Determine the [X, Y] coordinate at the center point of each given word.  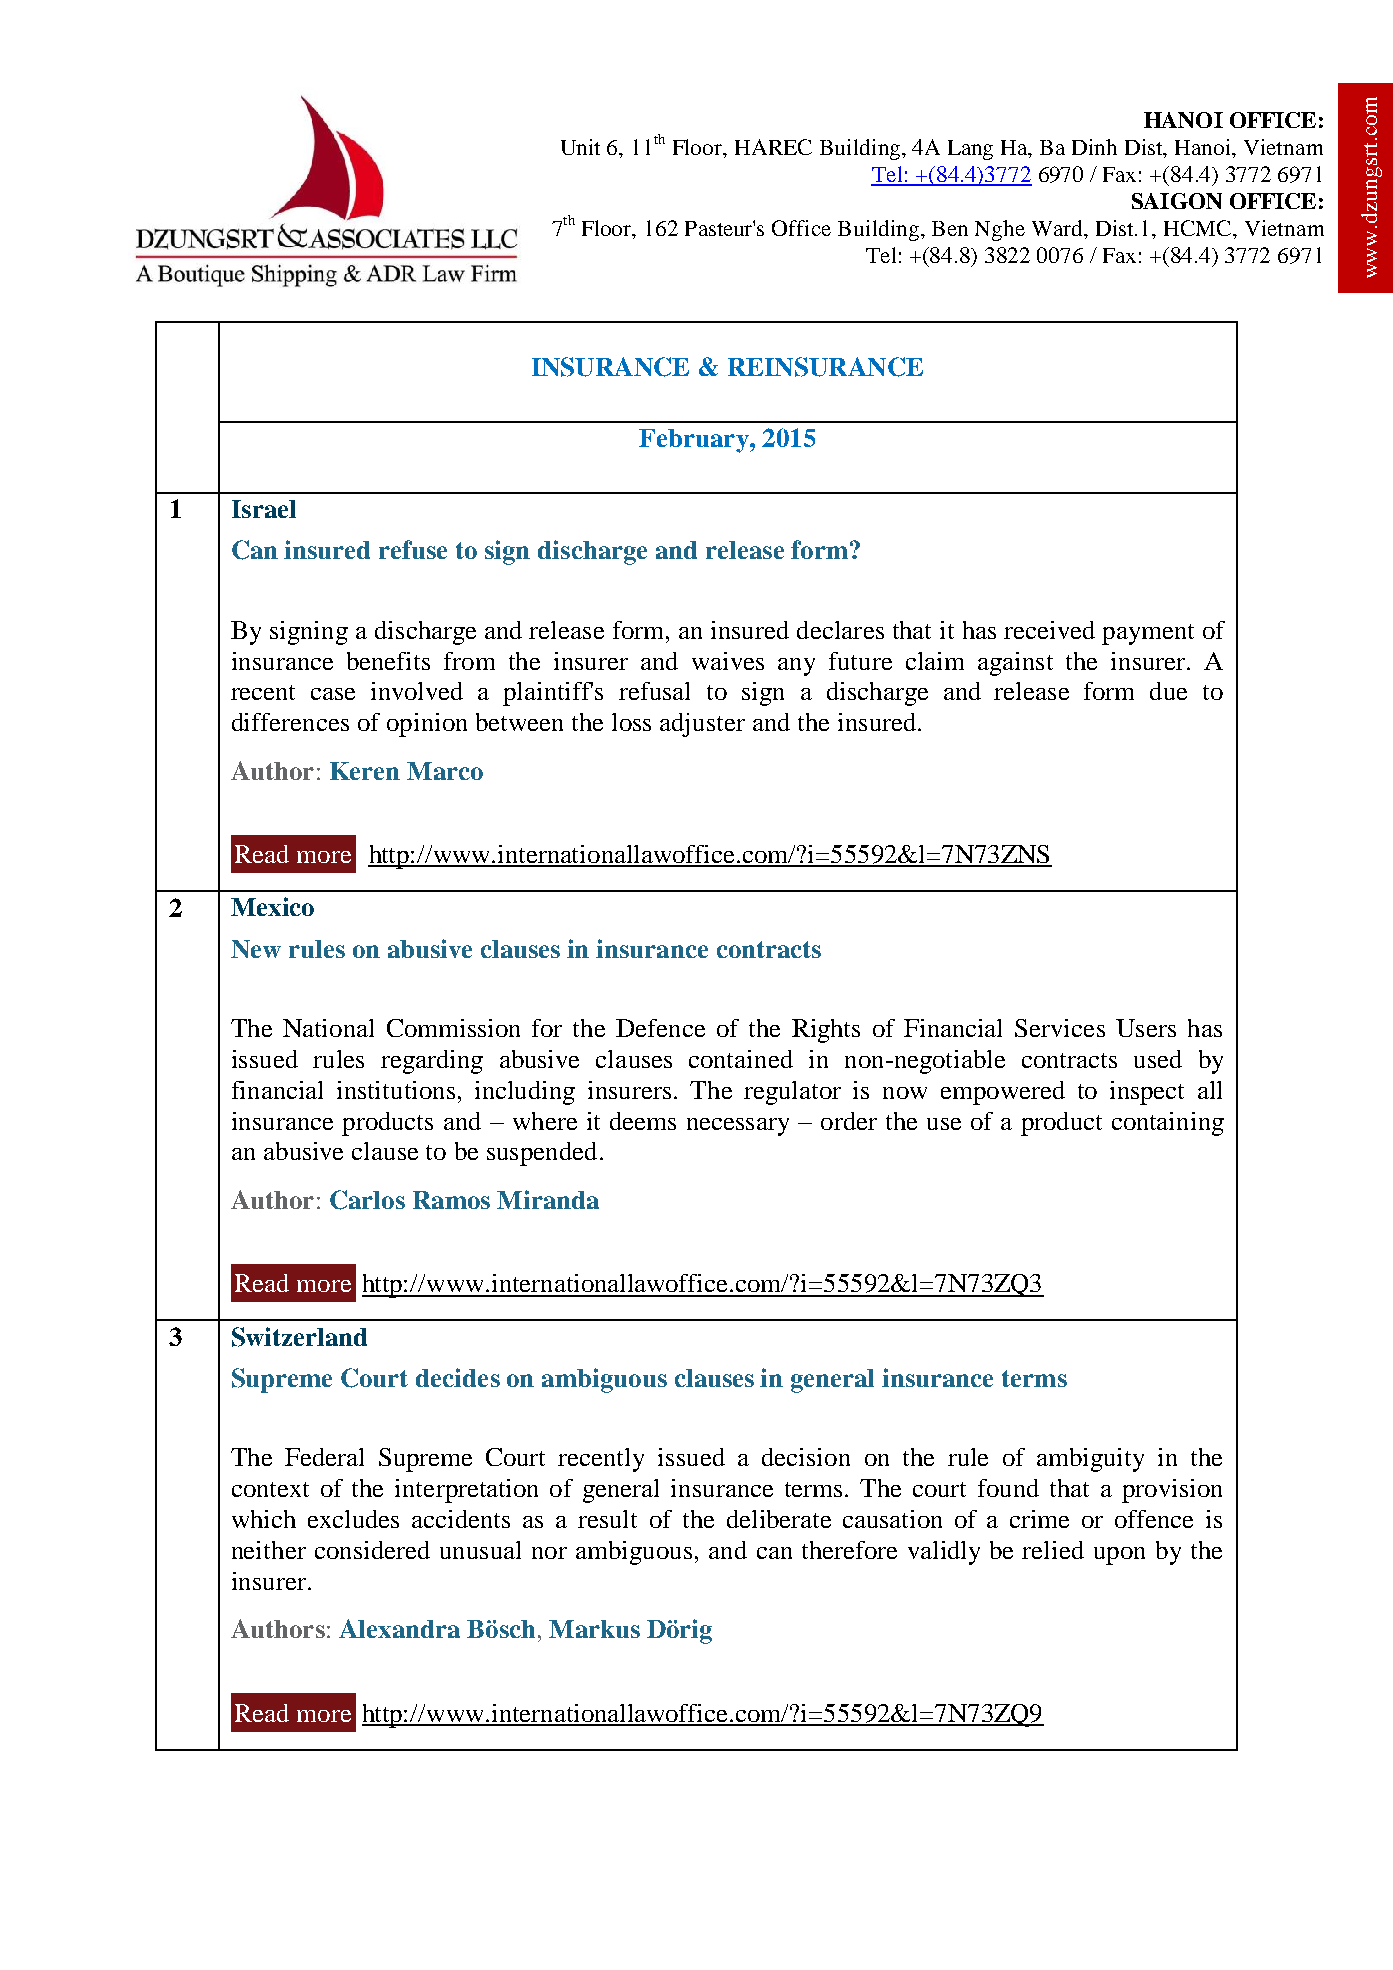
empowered [1003, 1093]
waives [728, 661]
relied [1053, 1550]
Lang [970, 150]
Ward [1059, 228]
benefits [388, 661]
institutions [396, 1090]
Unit [580, 147]
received [1049, 630]
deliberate [779, 1519]
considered [372, 1550]
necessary [738, 1127]
